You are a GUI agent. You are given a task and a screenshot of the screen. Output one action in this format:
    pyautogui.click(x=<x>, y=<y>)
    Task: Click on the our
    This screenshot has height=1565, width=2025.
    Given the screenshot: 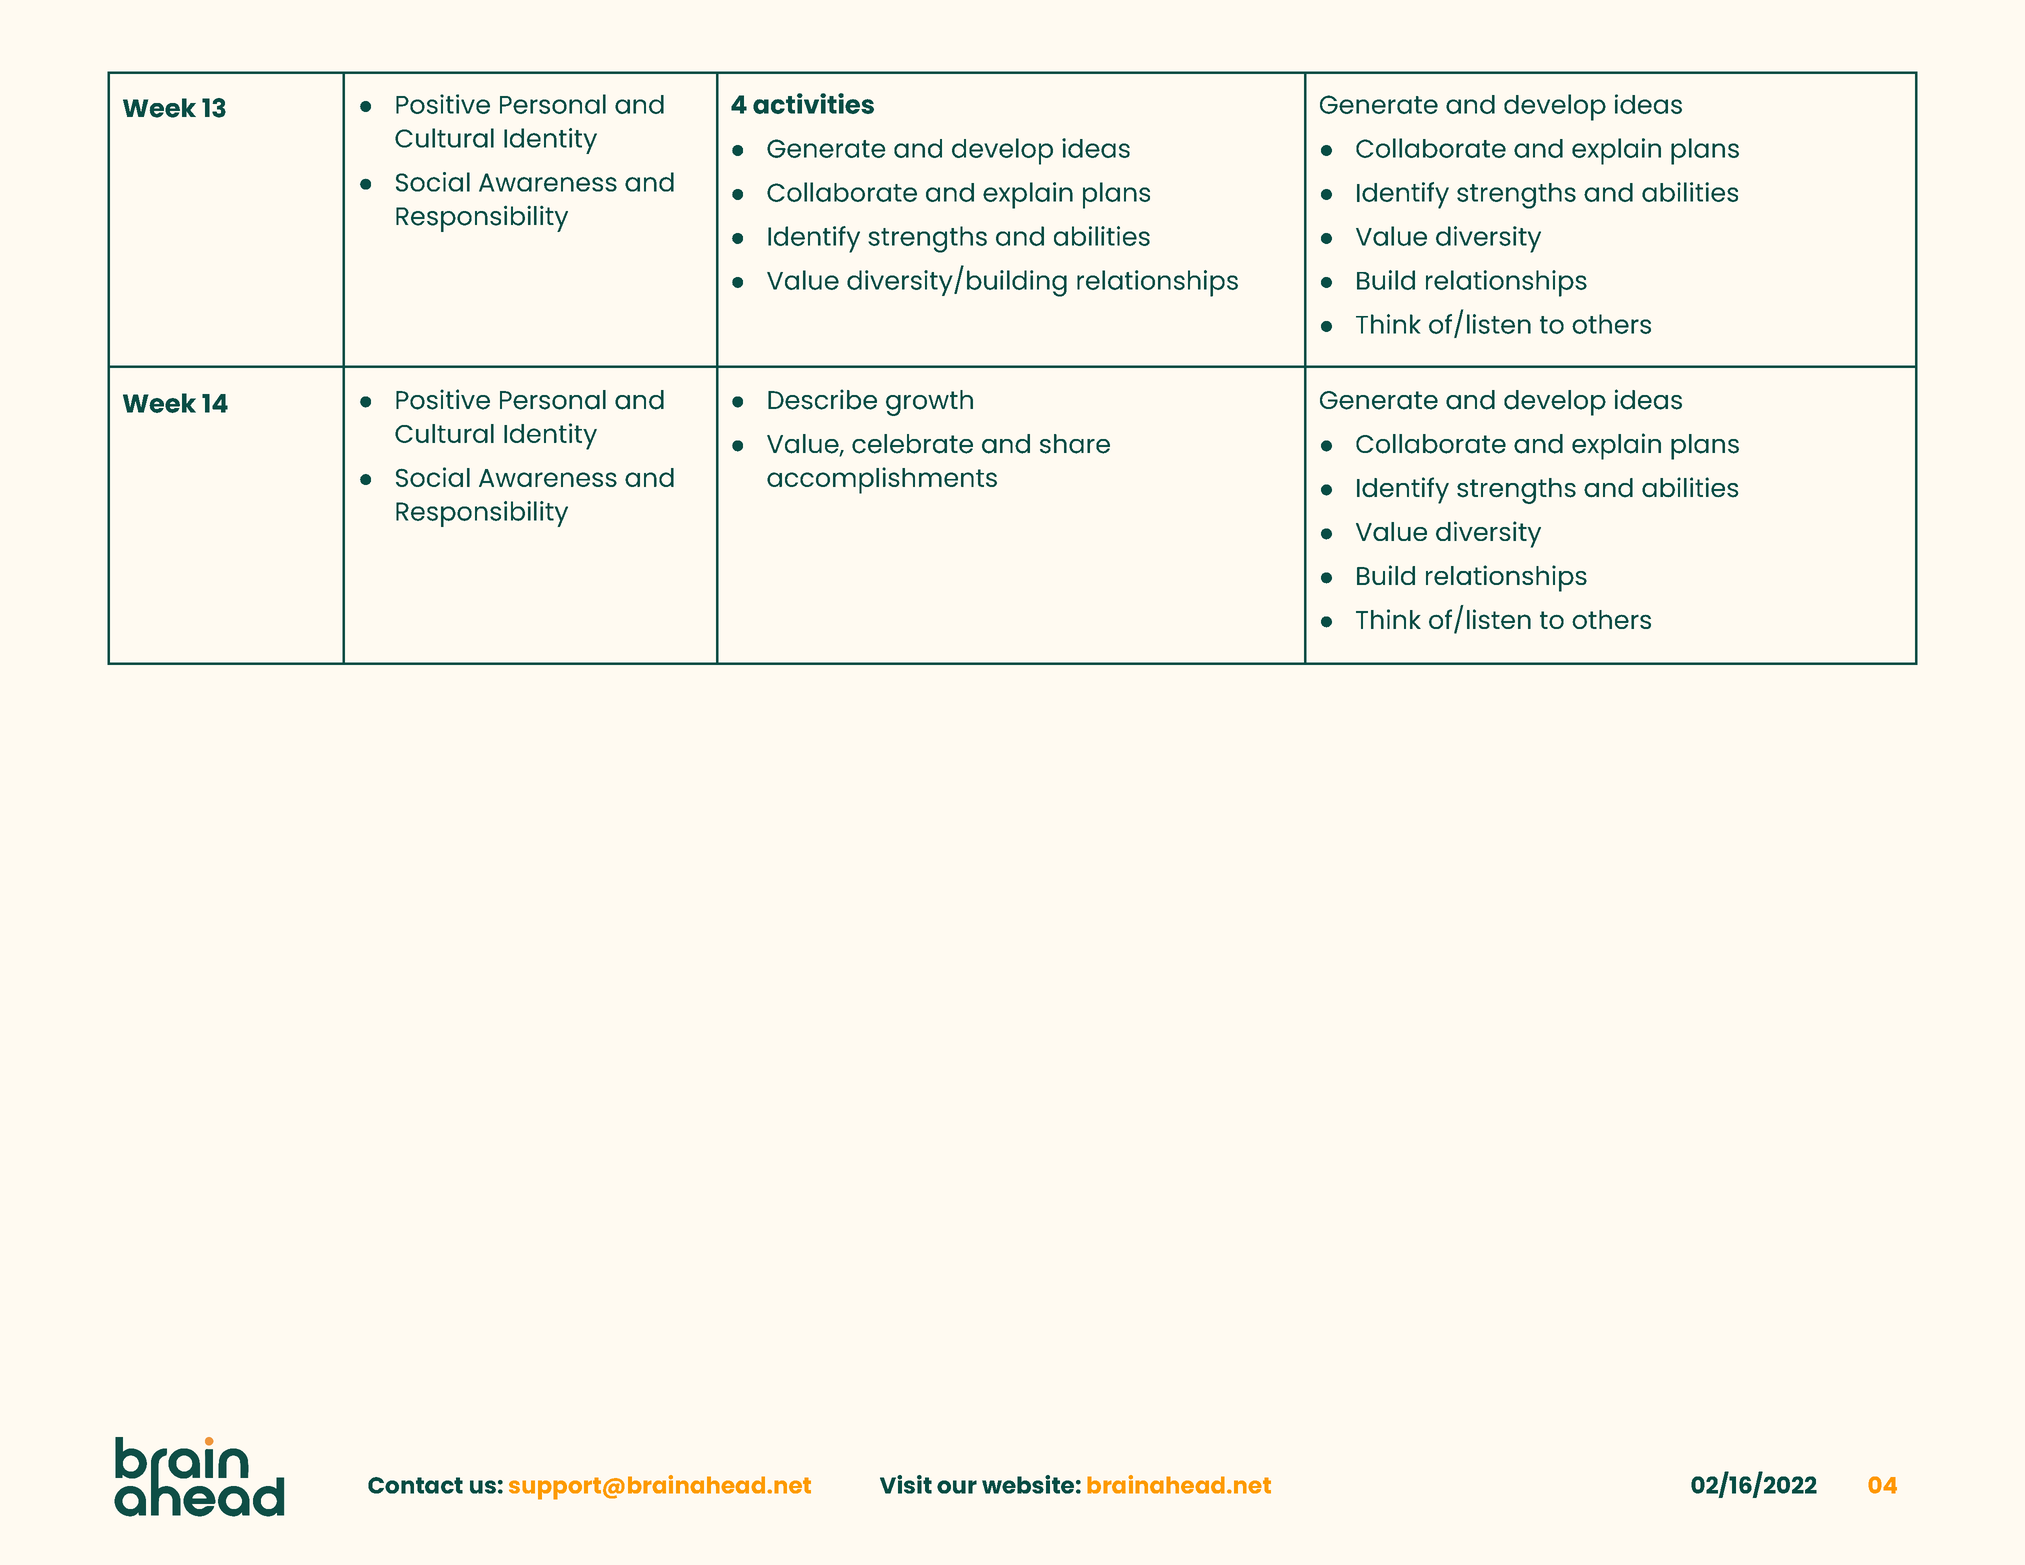 What is the action you would take?
    pyautogui.click(x=957, y=1487)
